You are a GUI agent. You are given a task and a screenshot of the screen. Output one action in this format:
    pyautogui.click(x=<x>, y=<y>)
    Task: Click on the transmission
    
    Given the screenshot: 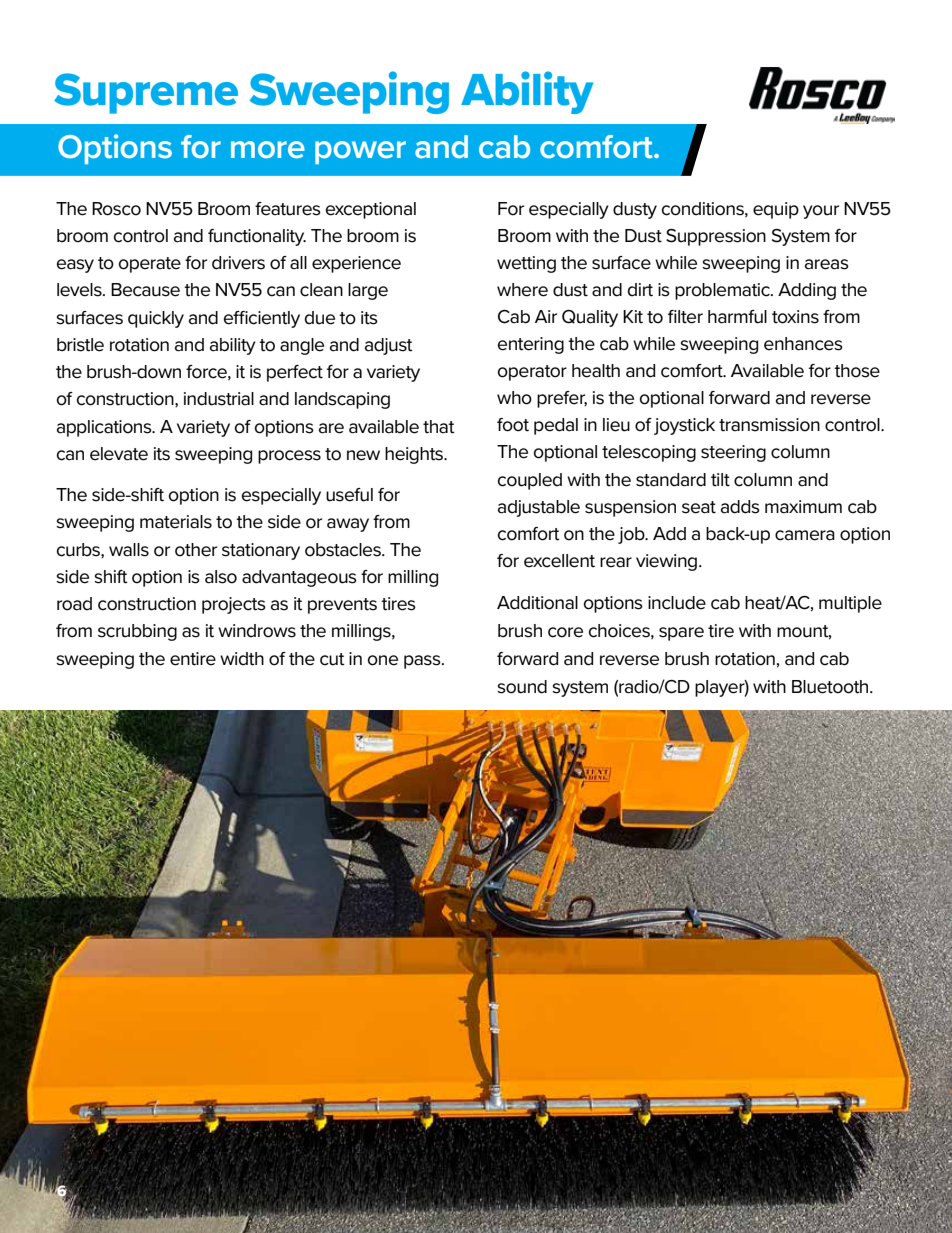 What is the action you would take?
    pyautogui.click(x=769, y=425)
